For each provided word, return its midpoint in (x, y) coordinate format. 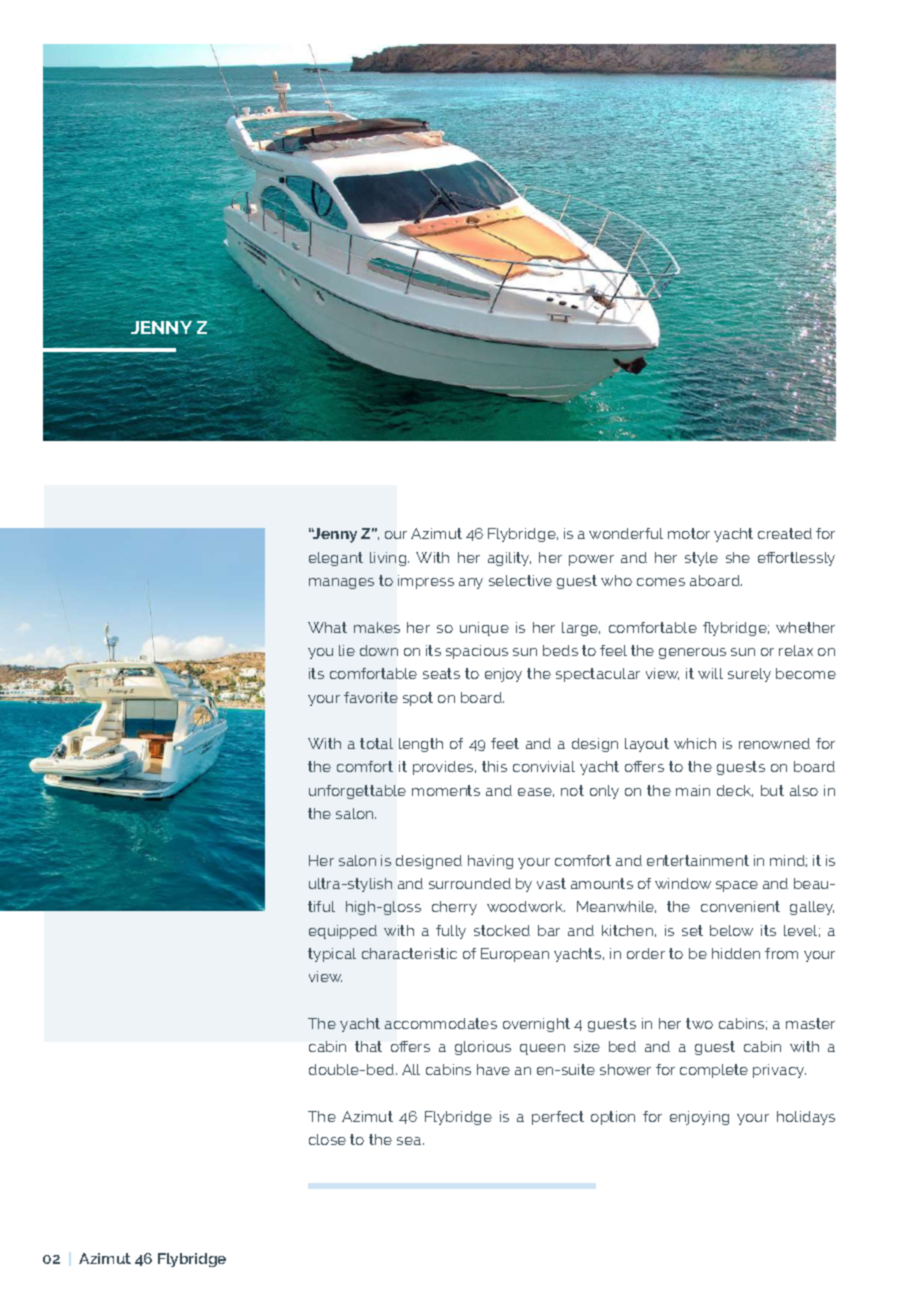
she (738, 557)
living (389, 559)
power (591, 560)
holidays (806, 1118)
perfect (558, 1118)
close (327, 1139)
